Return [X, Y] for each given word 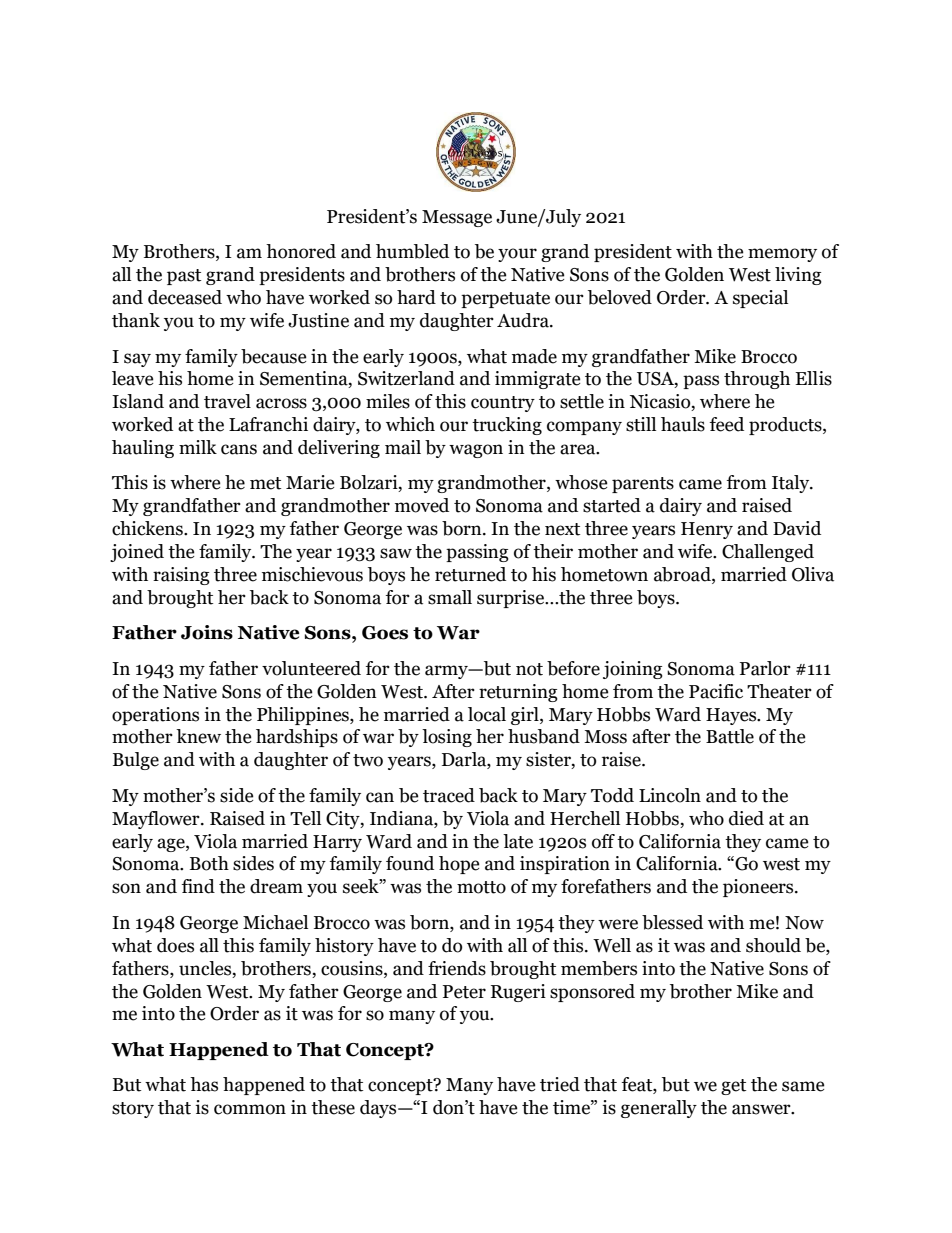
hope [459, 865]
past [184, 277]
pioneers [759, 888]
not [529, 669]
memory [782, 255]
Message [457, 218]
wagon [476, 451]
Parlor [765, 668]
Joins [207, 632]
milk [198, 447]
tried [560, 1084]
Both [209, 863]
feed [727, 424]
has [204, 1084]
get [733, 1087]
